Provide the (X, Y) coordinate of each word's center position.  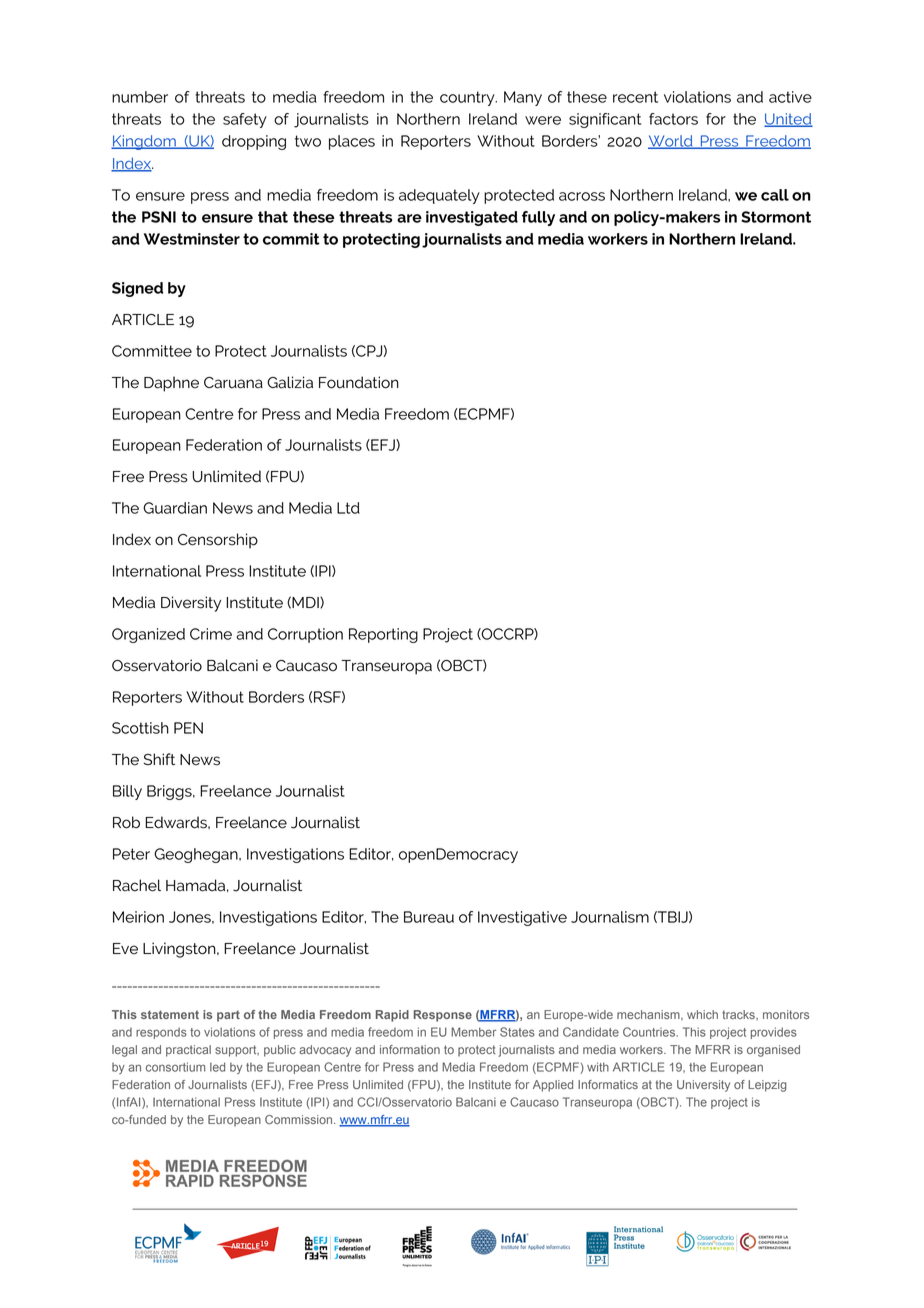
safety (245, 120)
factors (673, 119)
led (217, 1067)
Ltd (348, 508)
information (410, 1049)
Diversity (191, 604)
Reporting (383, 635)
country (468, 98)
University (703, 1086)
